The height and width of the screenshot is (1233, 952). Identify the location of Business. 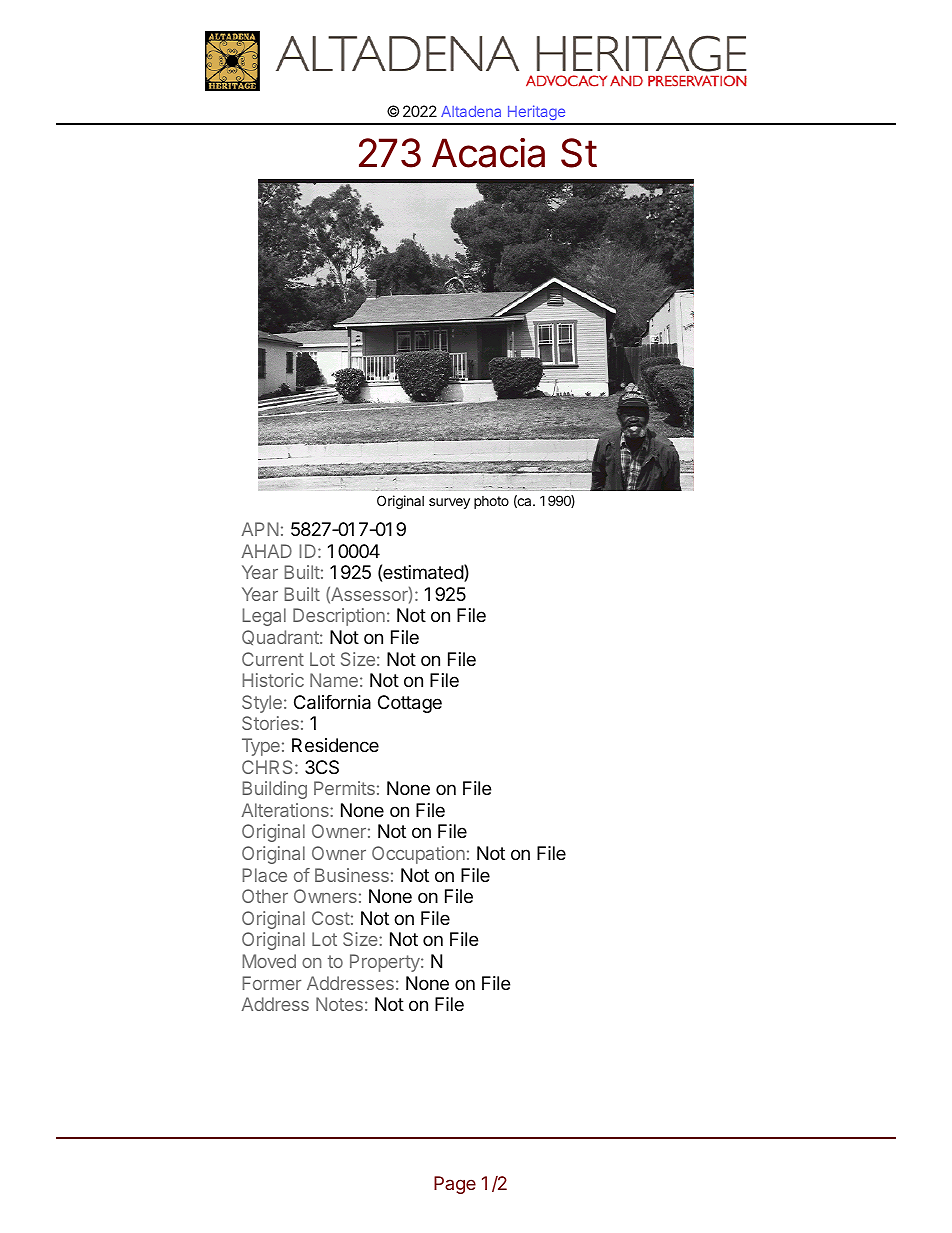
(352, 875).
